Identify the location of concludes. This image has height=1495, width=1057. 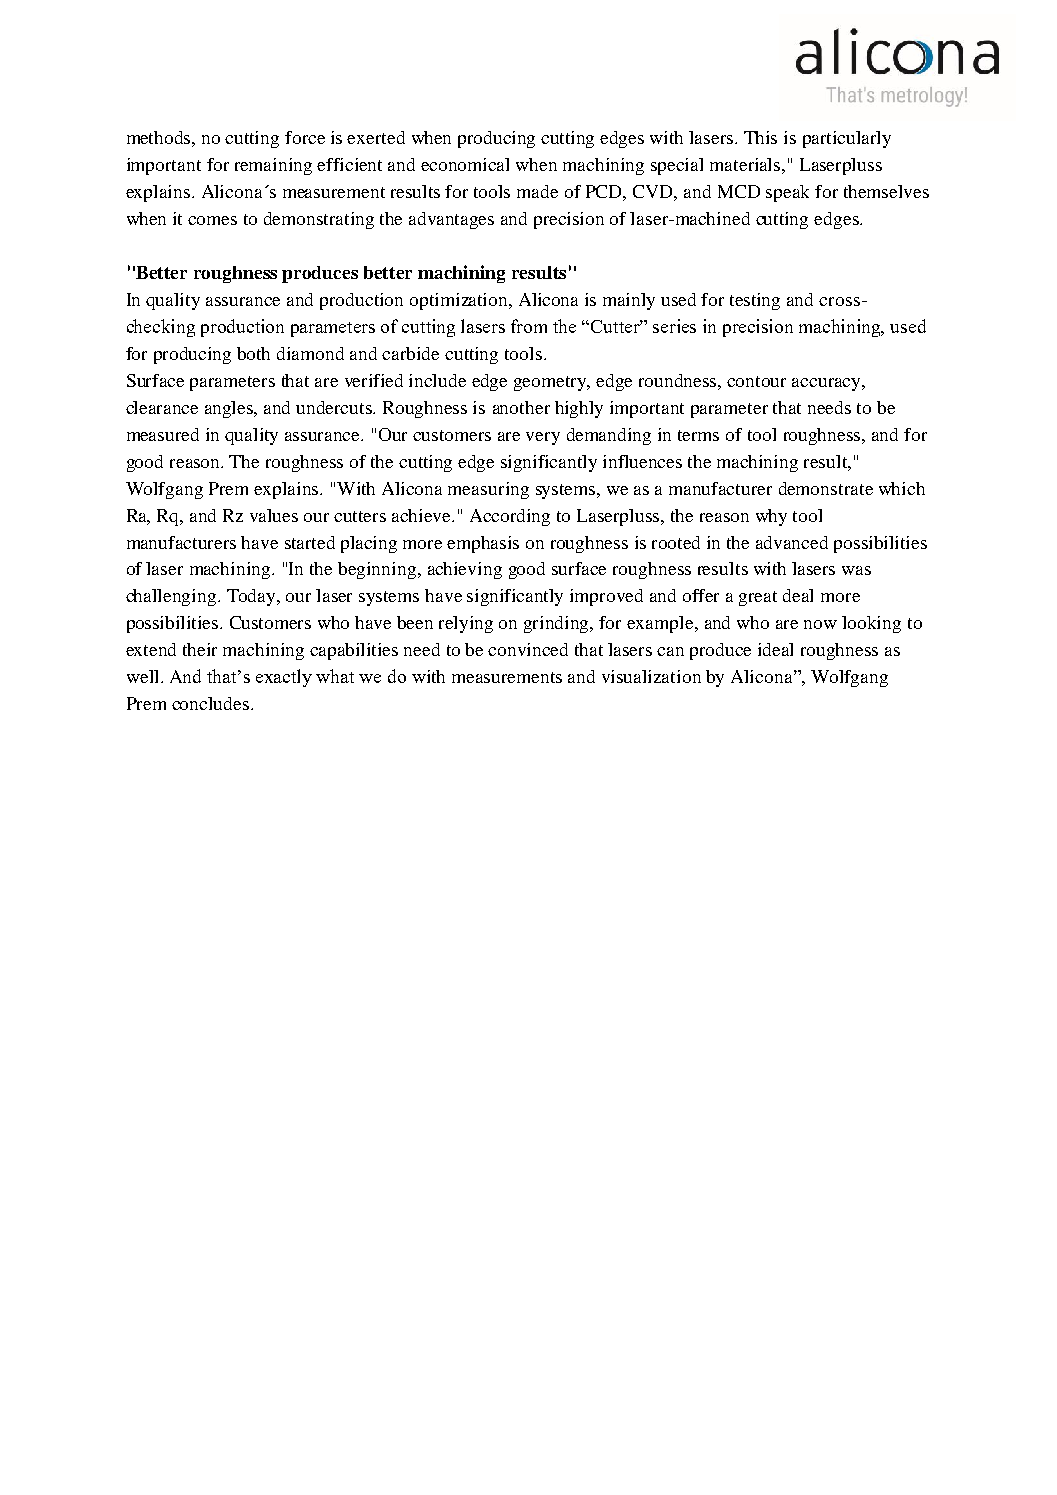
(212, 703).
